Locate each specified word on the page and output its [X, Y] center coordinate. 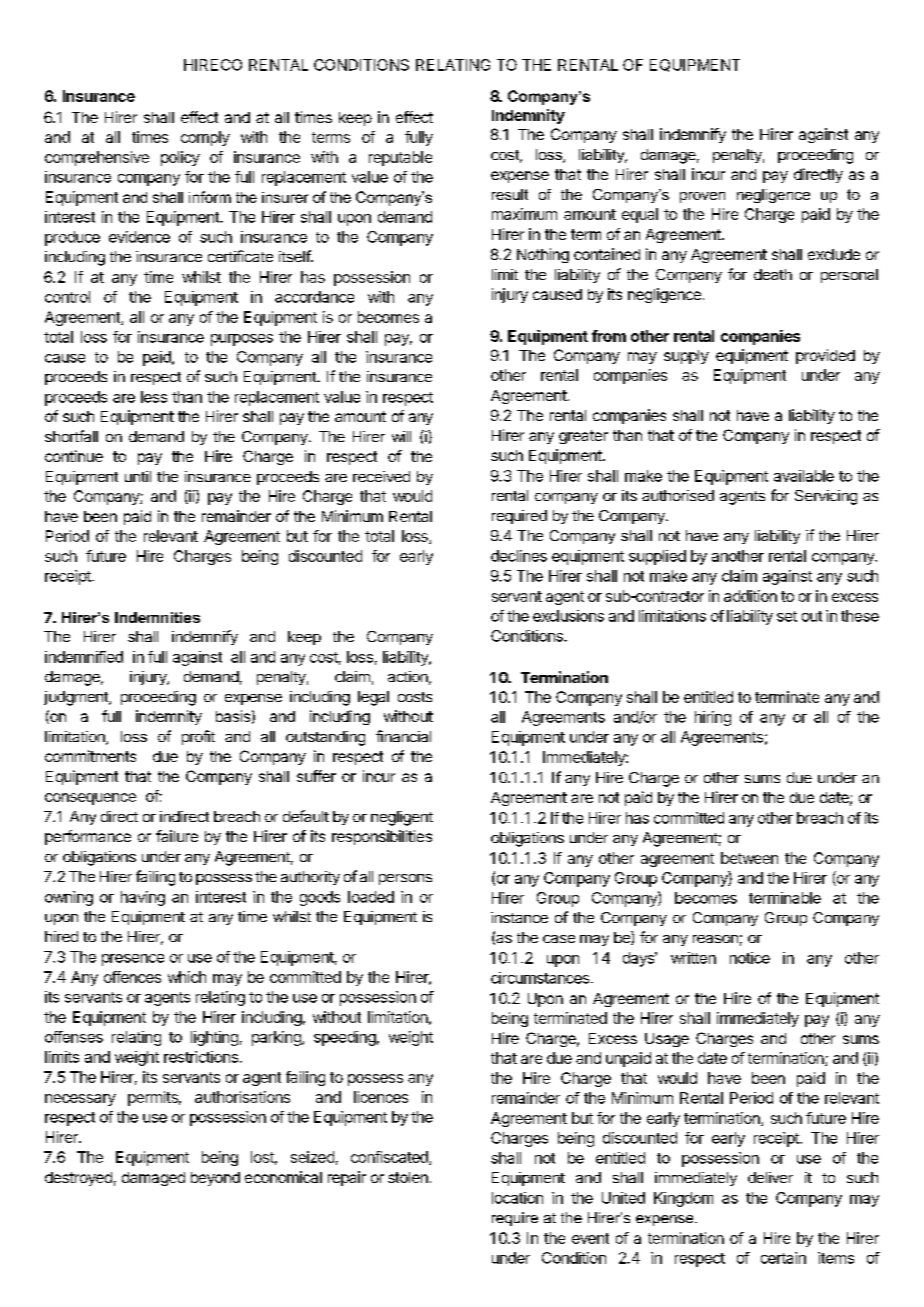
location [517, 1198]
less [154, 397]
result [510, 194]
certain [783, 1258]
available [804, 476]
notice [750, 958]
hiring [713, 718]
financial [403, 736]
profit [198, 737]
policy [180, 158]
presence [133, 960]
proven [702, 197]
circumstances [541, 978]
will [401, 436]
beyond [215, 1179]
